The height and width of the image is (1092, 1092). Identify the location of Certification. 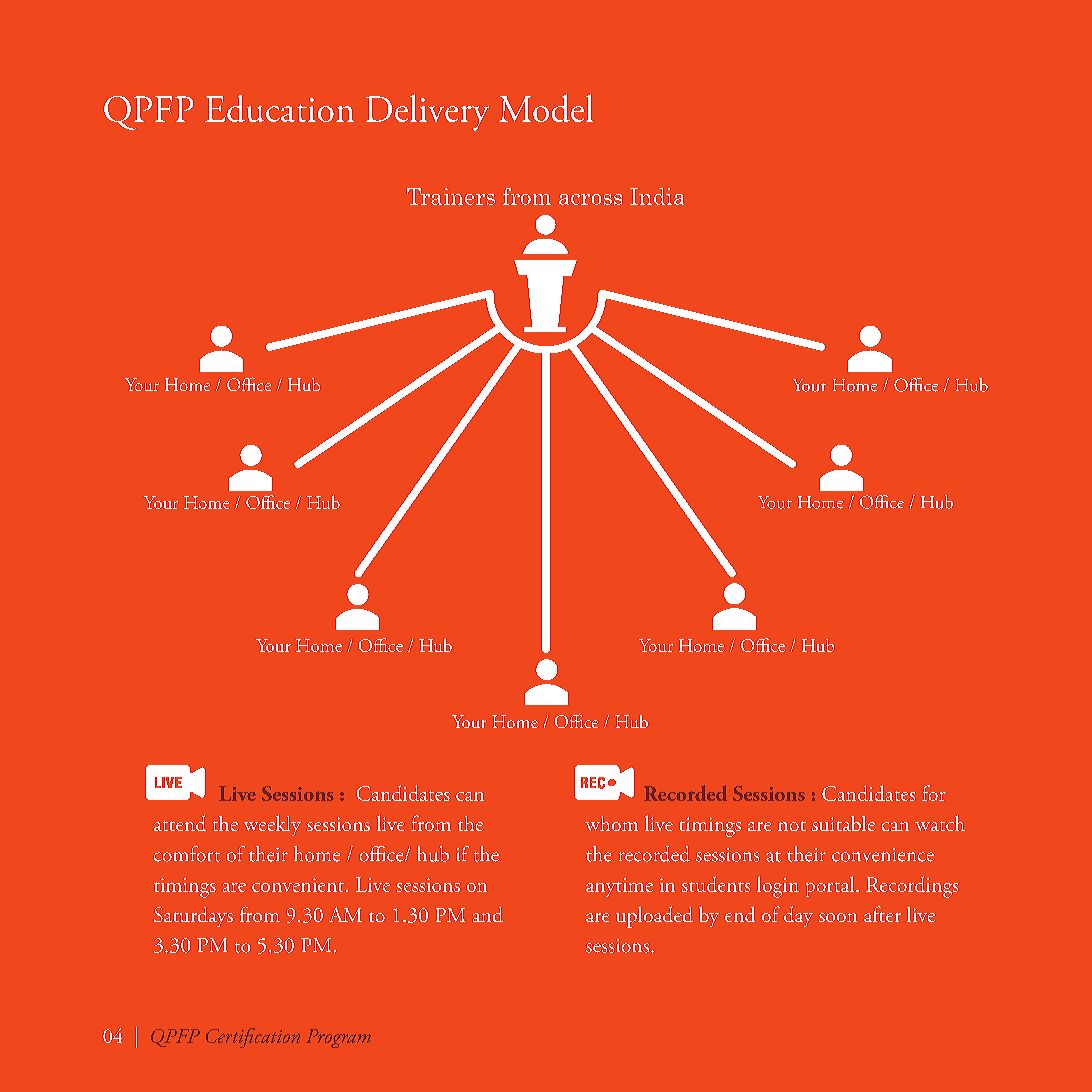
(253, 1038).
